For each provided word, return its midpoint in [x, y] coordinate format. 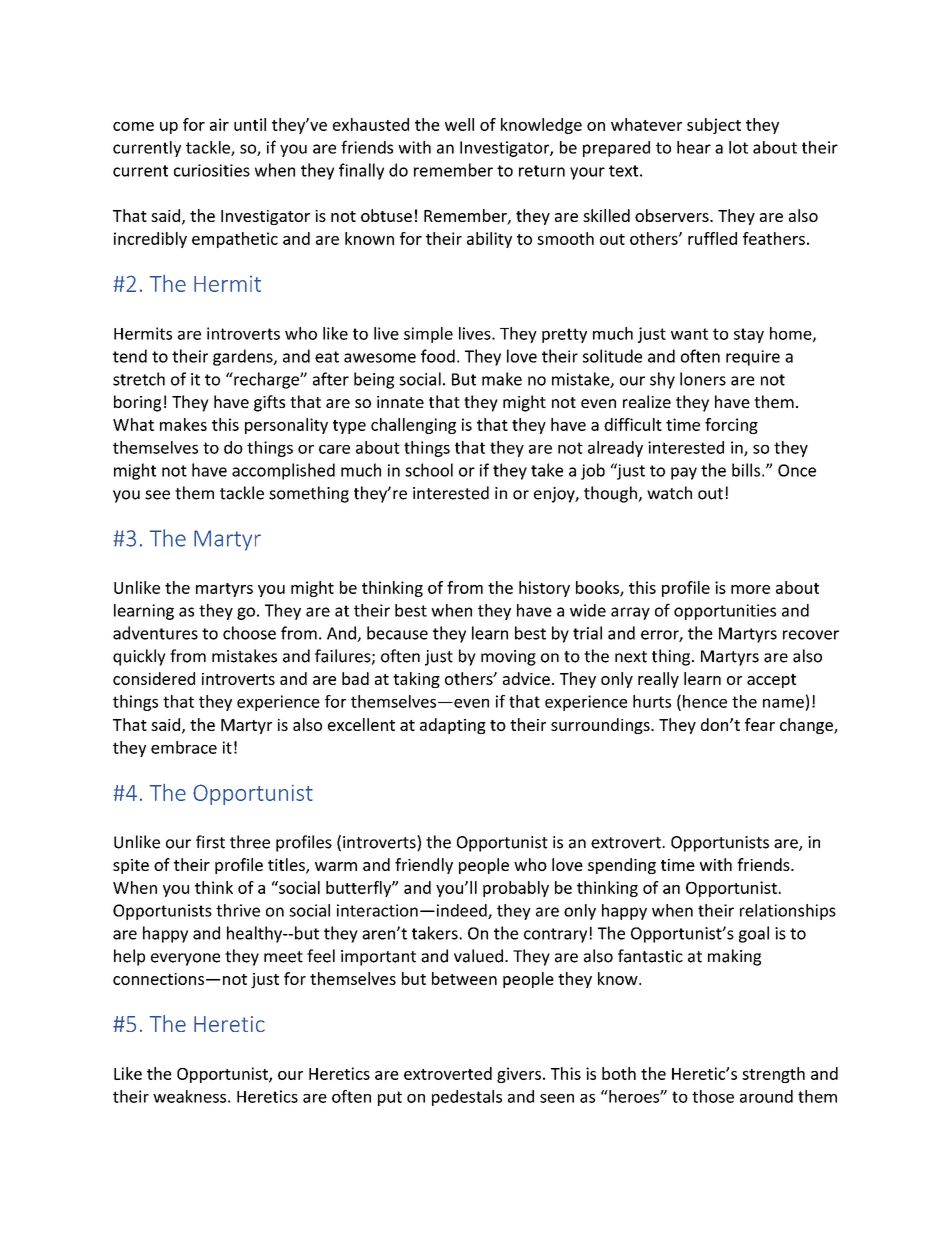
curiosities [212, 170]
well [459, 124]
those [713, 1096]
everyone [185, 959]
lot [738, 147]
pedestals [467, 1098]
